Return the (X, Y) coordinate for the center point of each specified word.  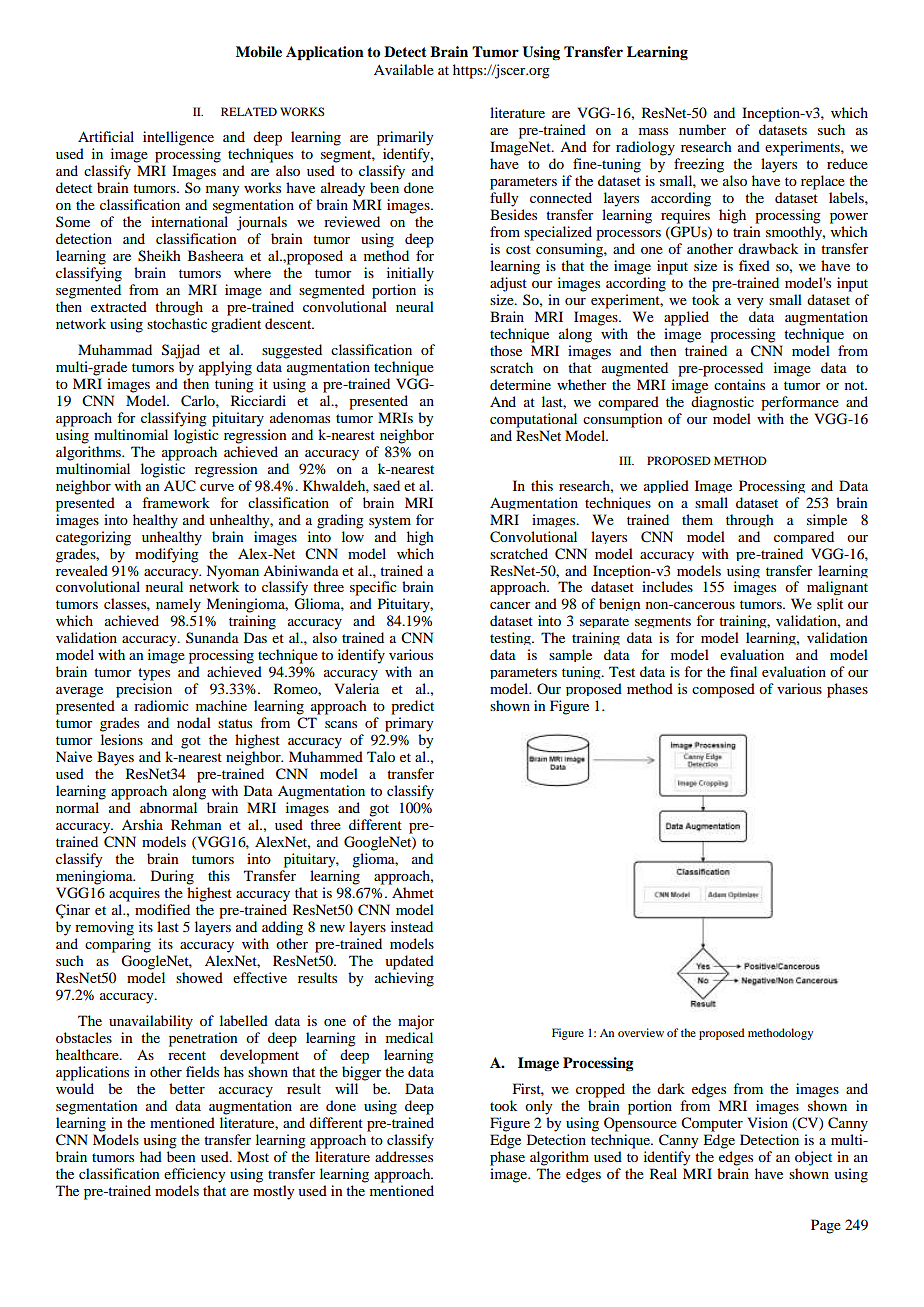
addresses (404, 1156)
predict (412, 707)
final (743, 671)
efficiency (194, 1175)
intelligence (178, 138)
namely (178, 605)
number (702, 129)
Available (404, 69)
